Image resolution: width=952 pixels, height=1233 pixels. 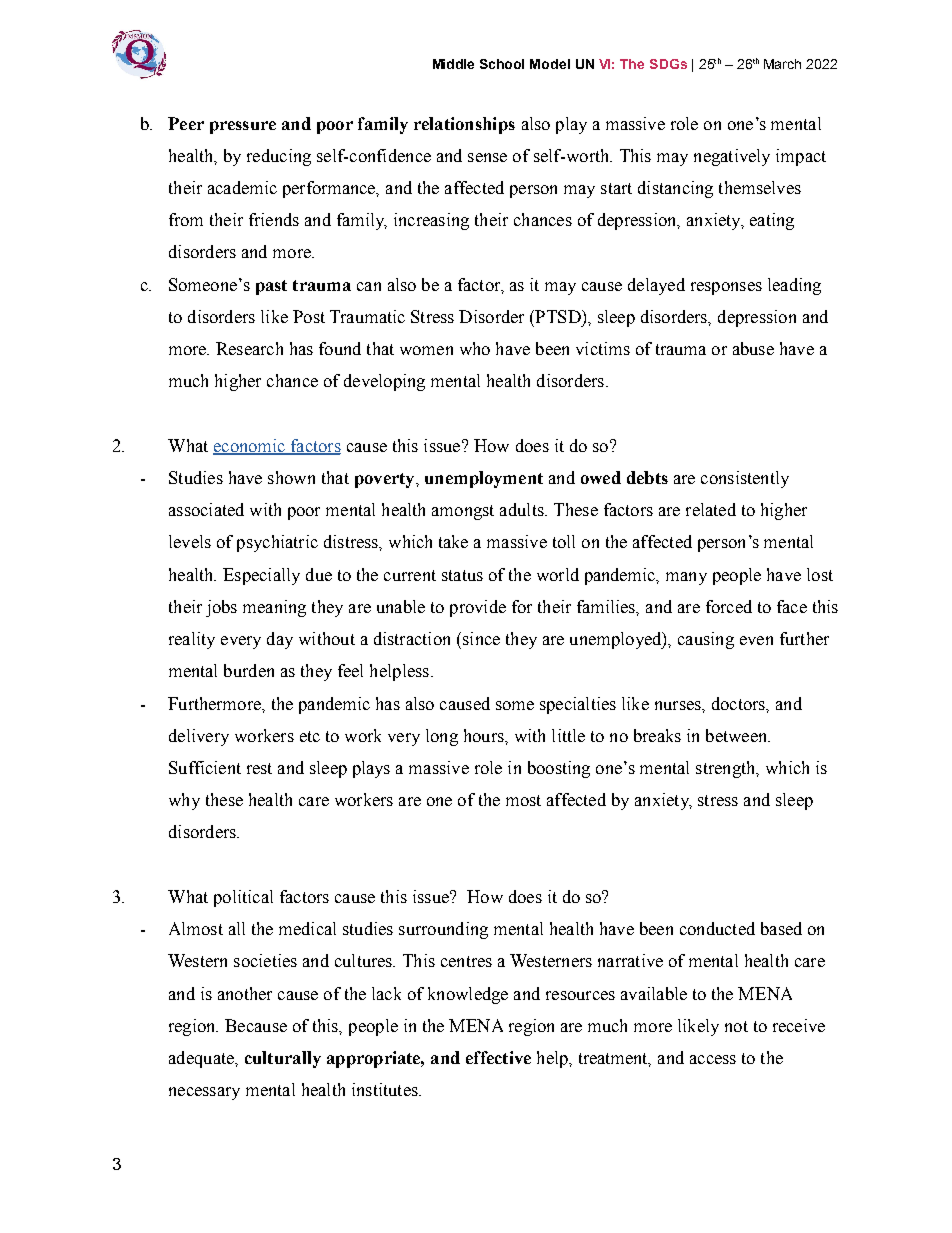 I want to click on forced, so click(x=729, y=606).
